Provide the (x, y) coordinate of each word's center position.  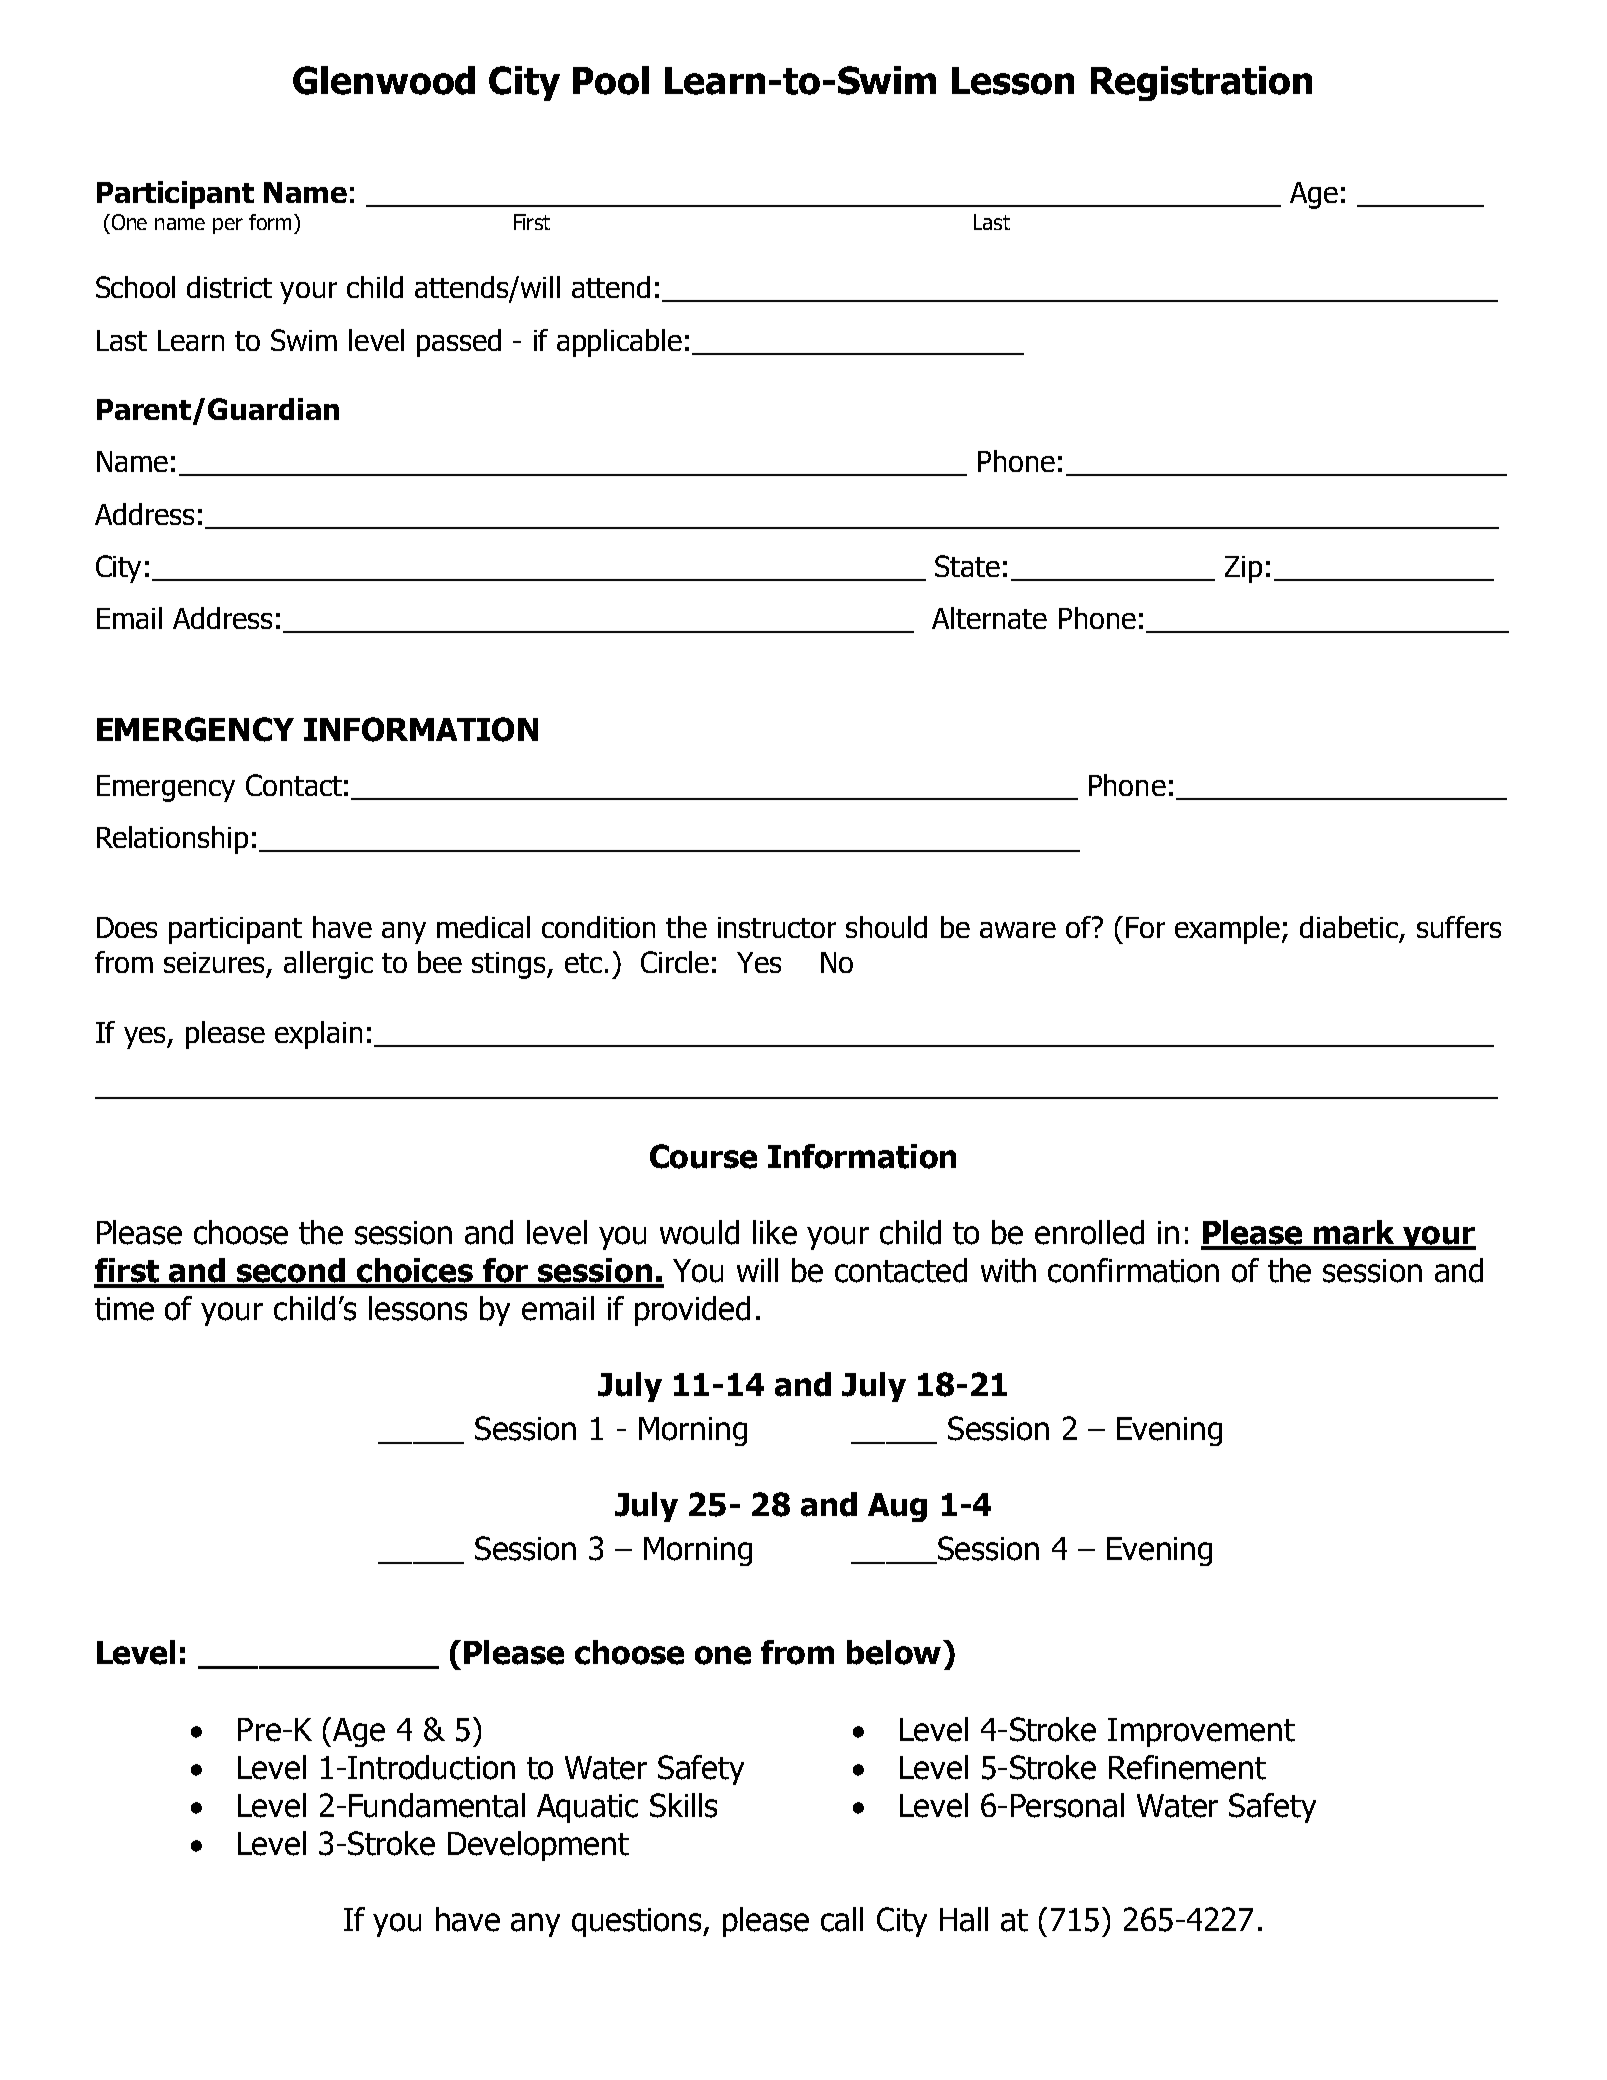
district (229, 287)
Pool (611, 80)
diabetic (1349, 927)
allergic (328, 965)
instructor (777, 927)
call (842, 1919)
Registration (1201, 83)
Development (538, 1846)
